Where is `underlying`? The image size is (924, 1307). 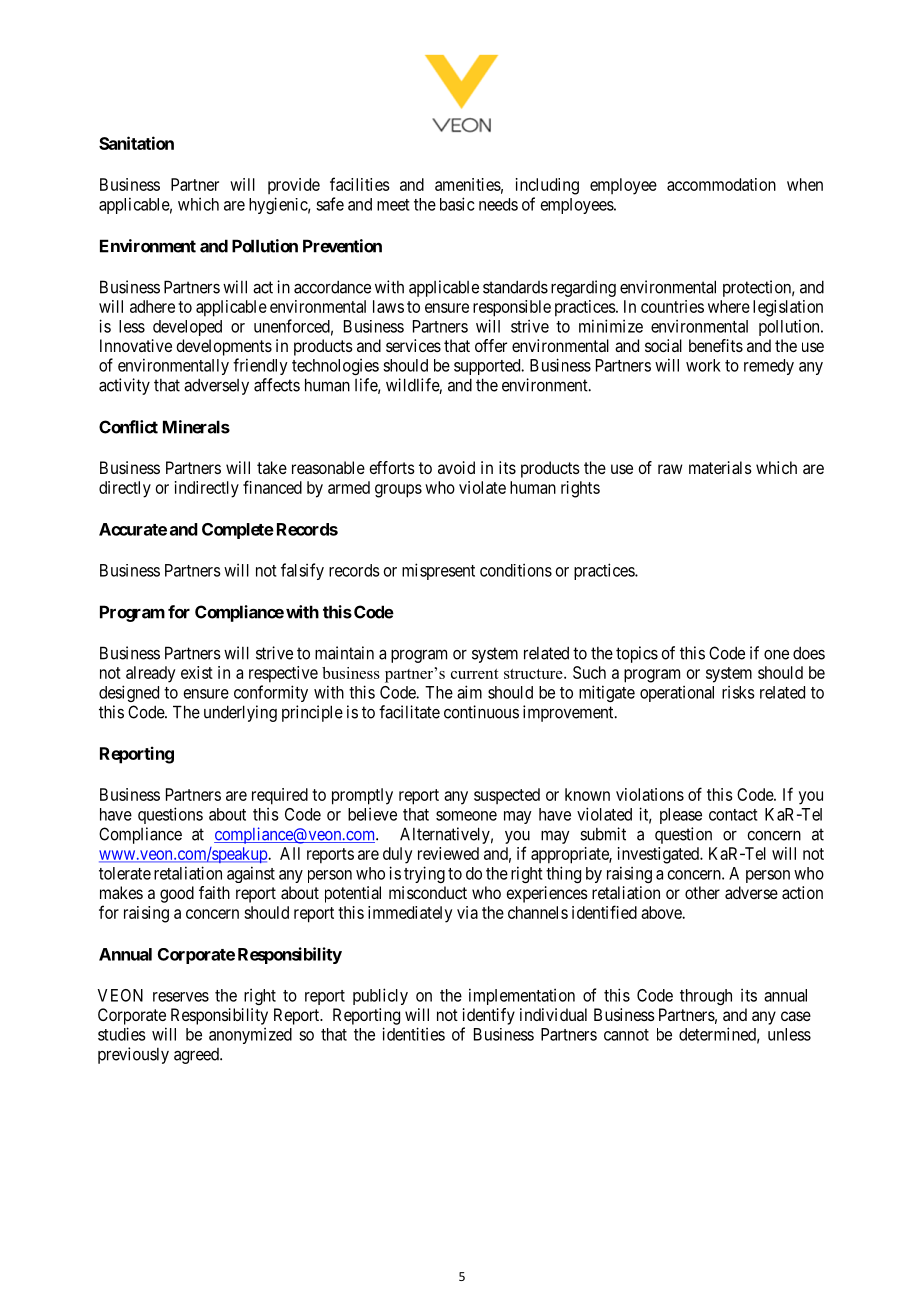 underlying is located at coordinates (240, 713).
